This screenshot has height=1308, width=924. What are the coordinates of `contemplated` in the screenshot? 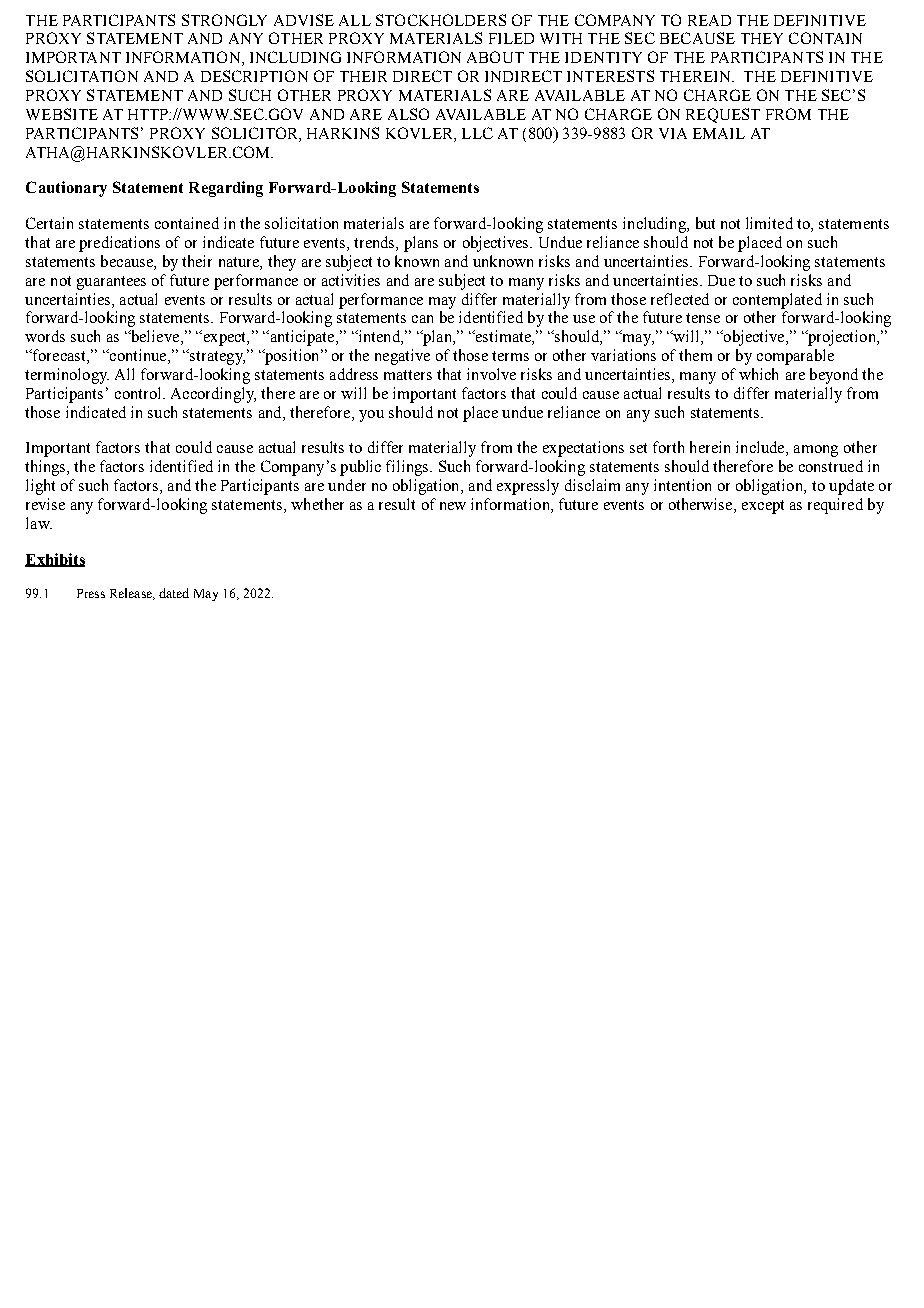 It's located at (777, 301).
